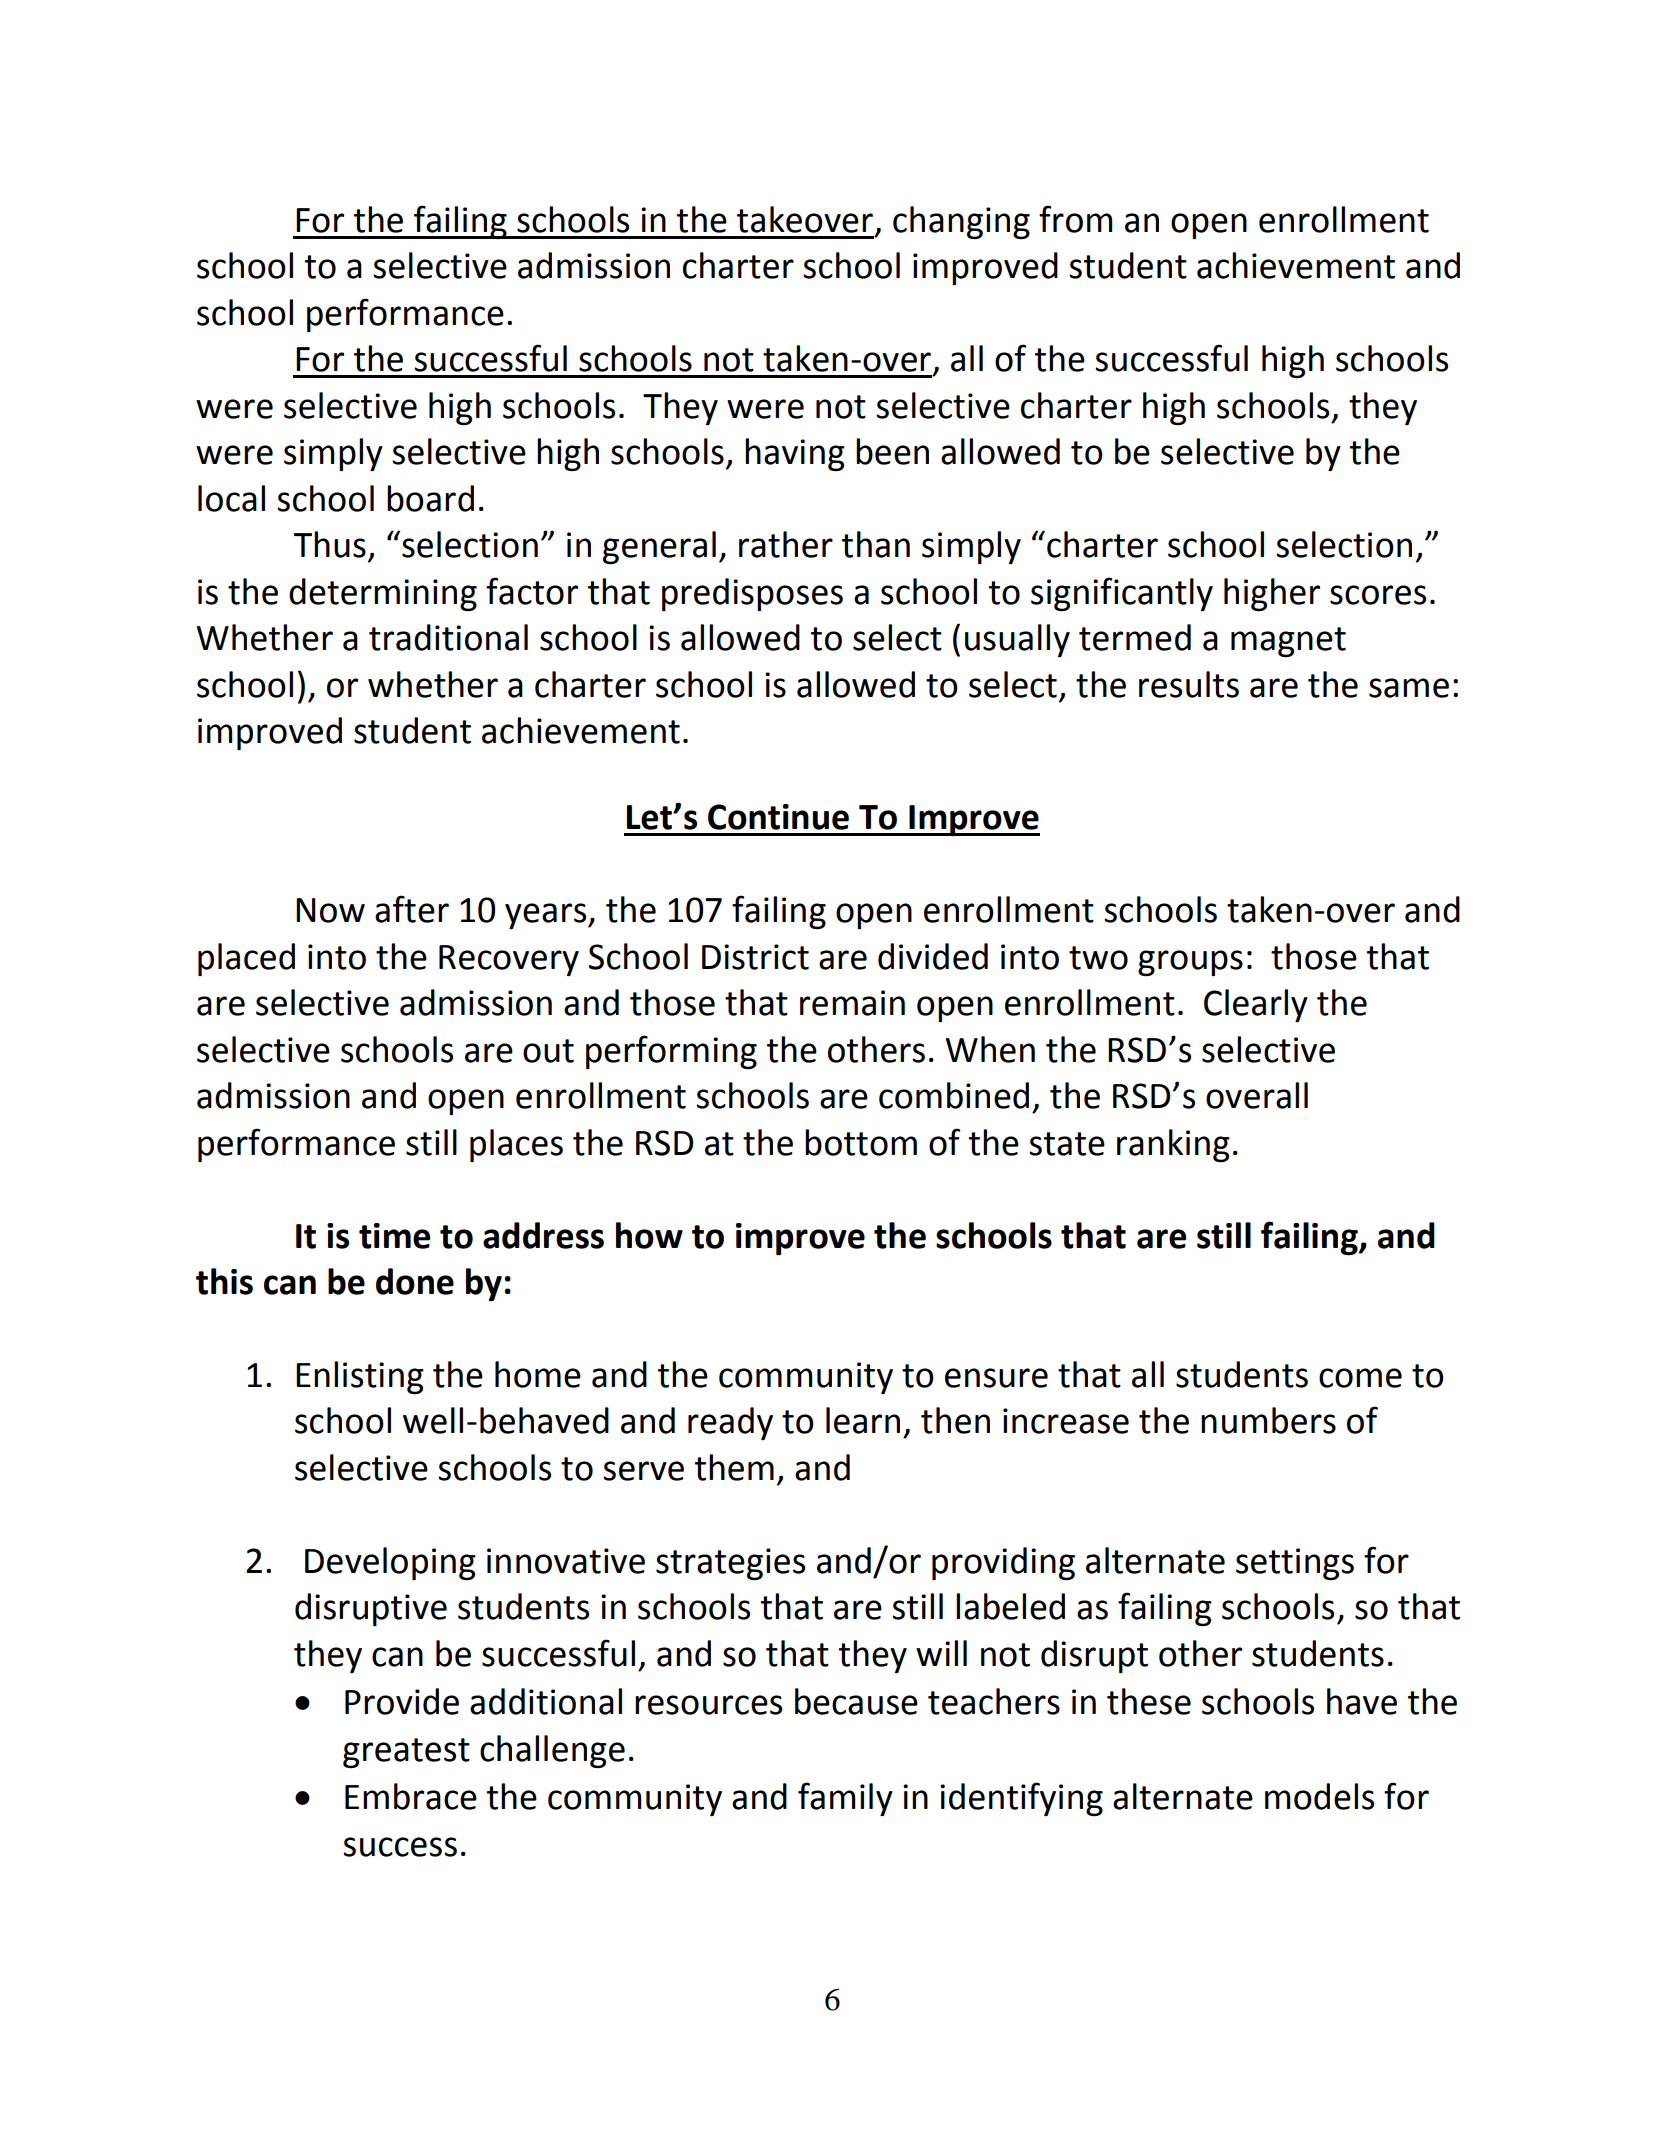 The height and width of the document is (2153, 1664). What do you see at coordinates (1075, 219) in the document?
I see `from` at bounding box center [1075, 219].
